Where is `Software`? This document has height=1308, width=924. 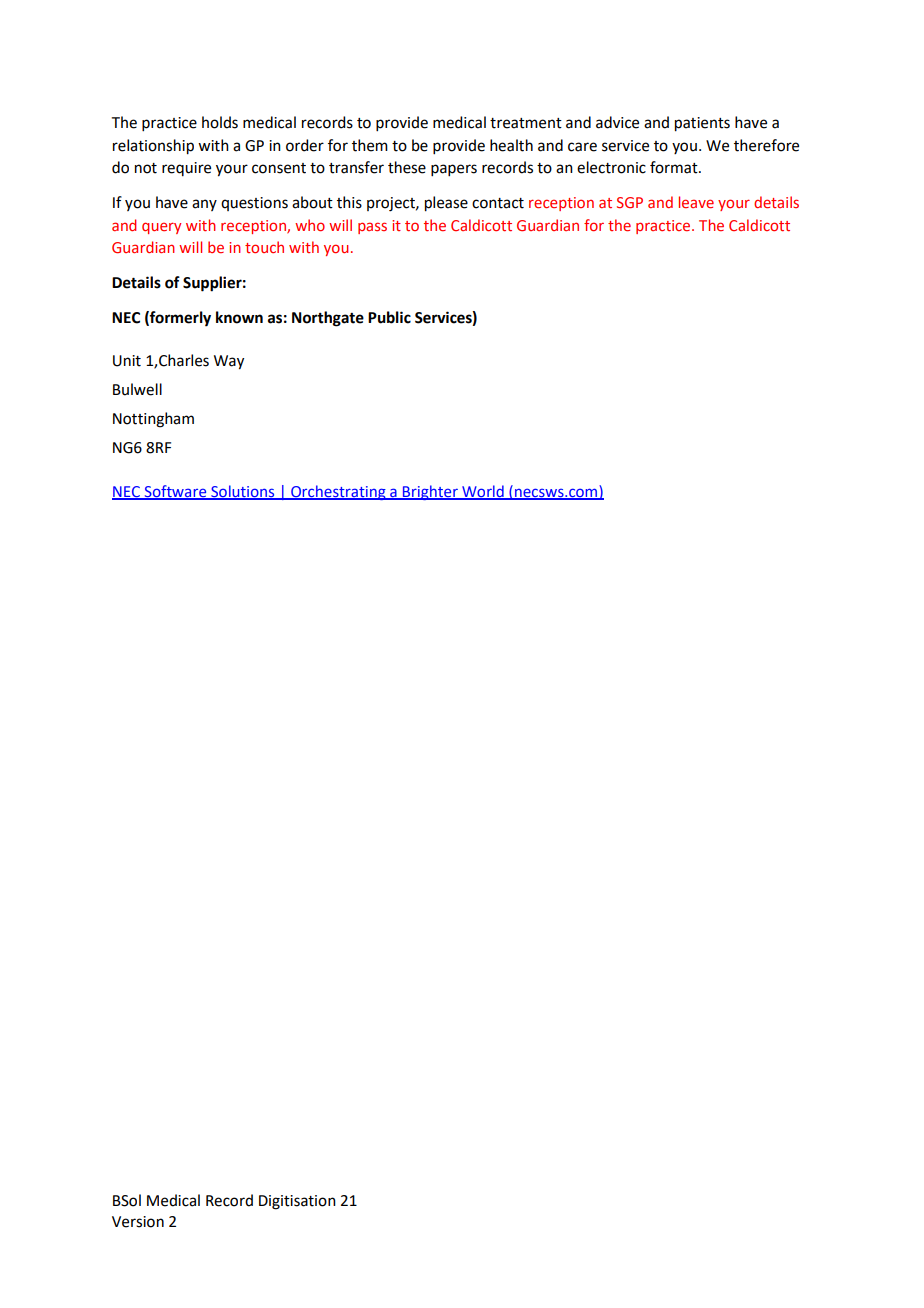 Software is located at coordinates (175, 492).
